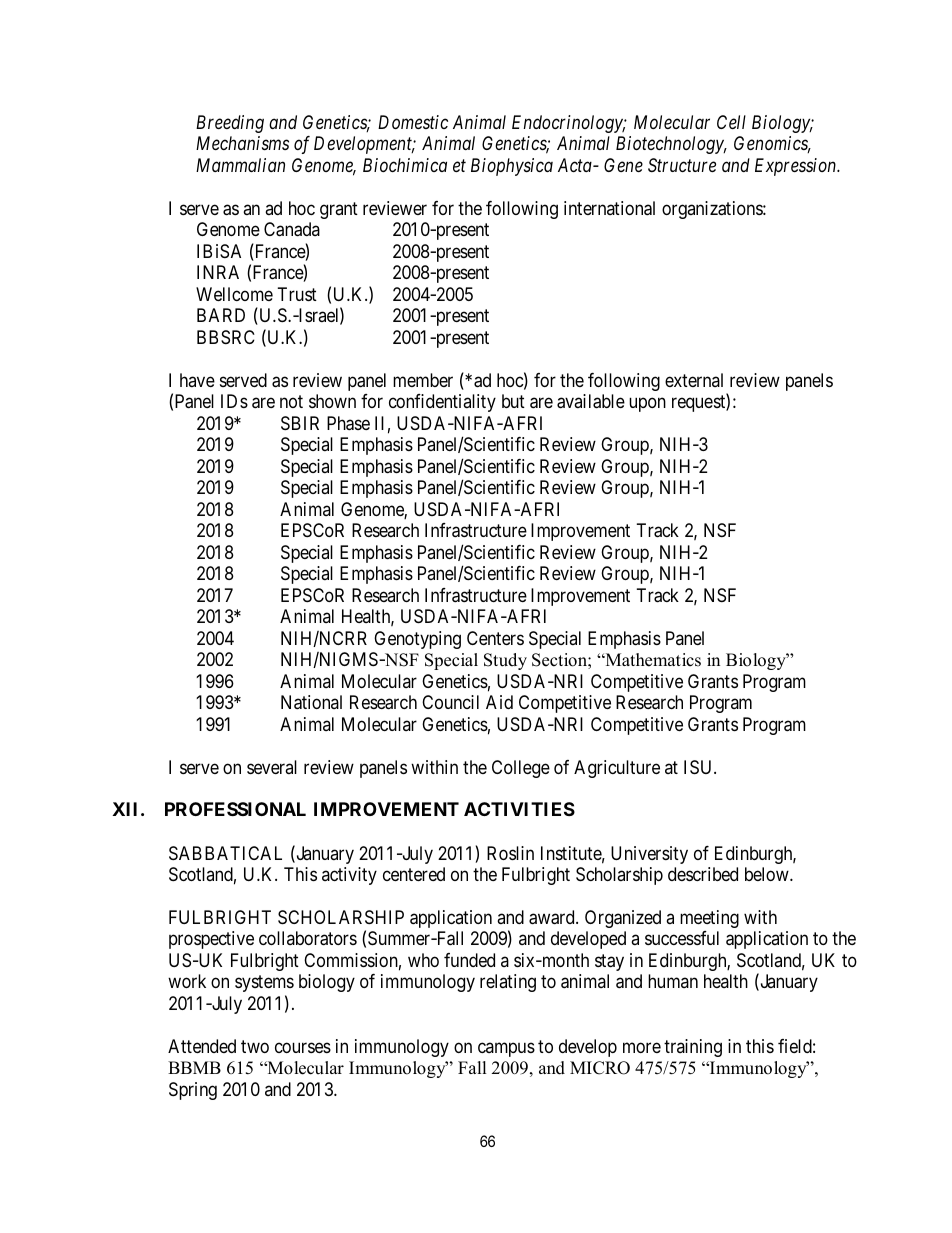  Describe the element at coordinates (731, 122) in the document. I see `Cell` at that location.
